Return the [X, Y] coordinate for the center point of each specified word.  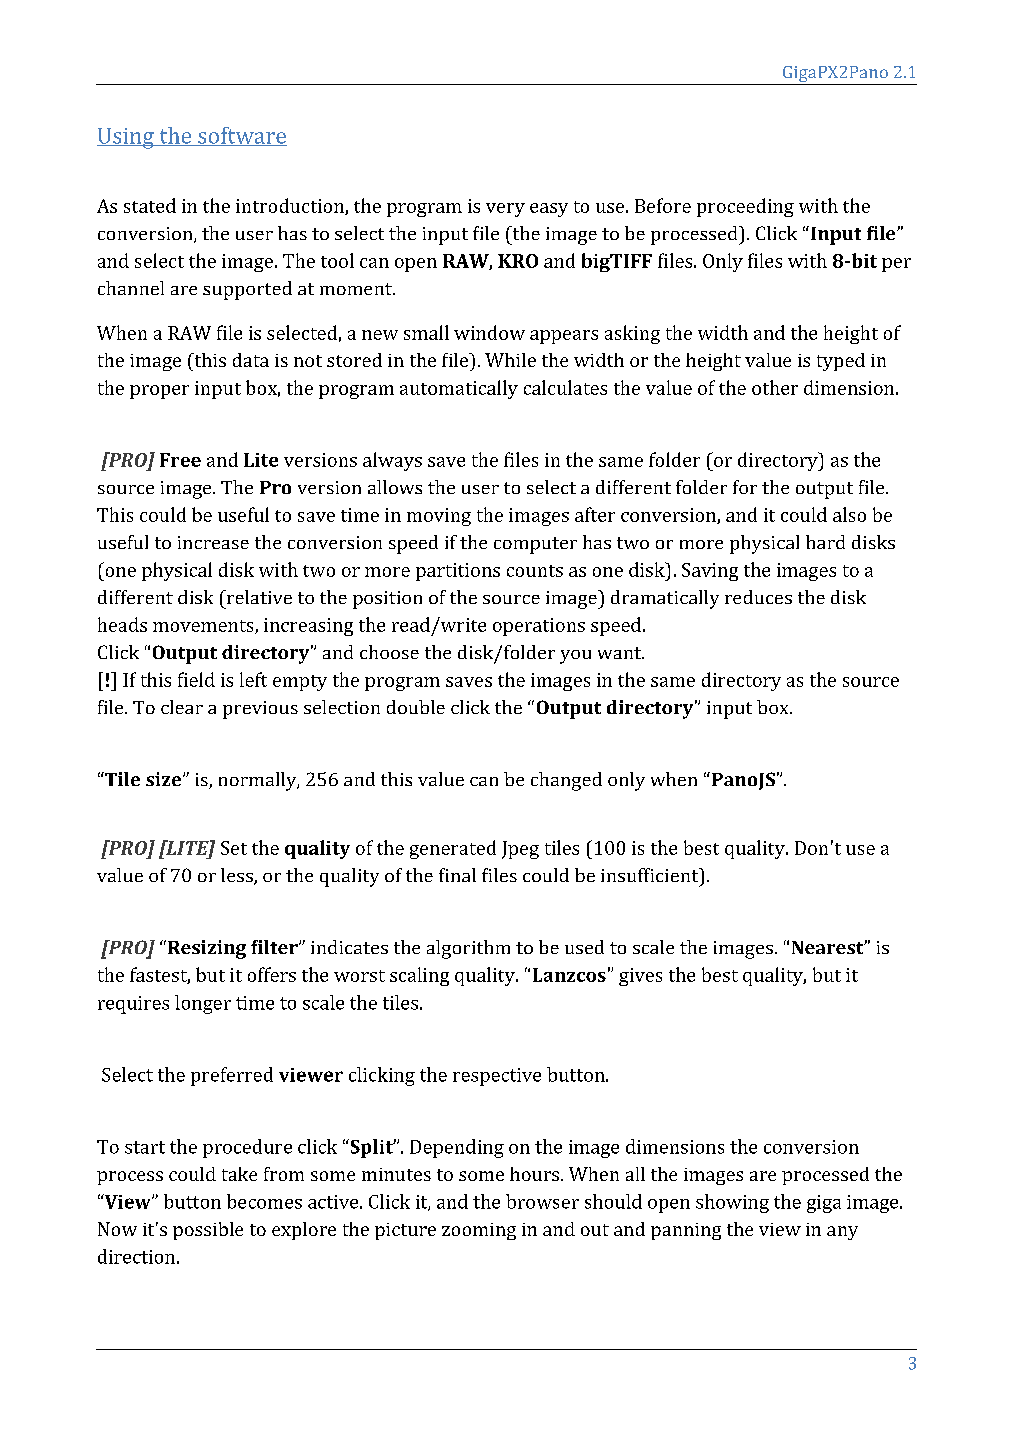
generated [453, 849]
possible [208, 1231]
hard [825, 542]
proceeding [745, 207]
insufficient [651, 875]
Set [234, 848]
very [505, 210]
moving [439, 517]
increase [213, 542]
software [241, 136]
